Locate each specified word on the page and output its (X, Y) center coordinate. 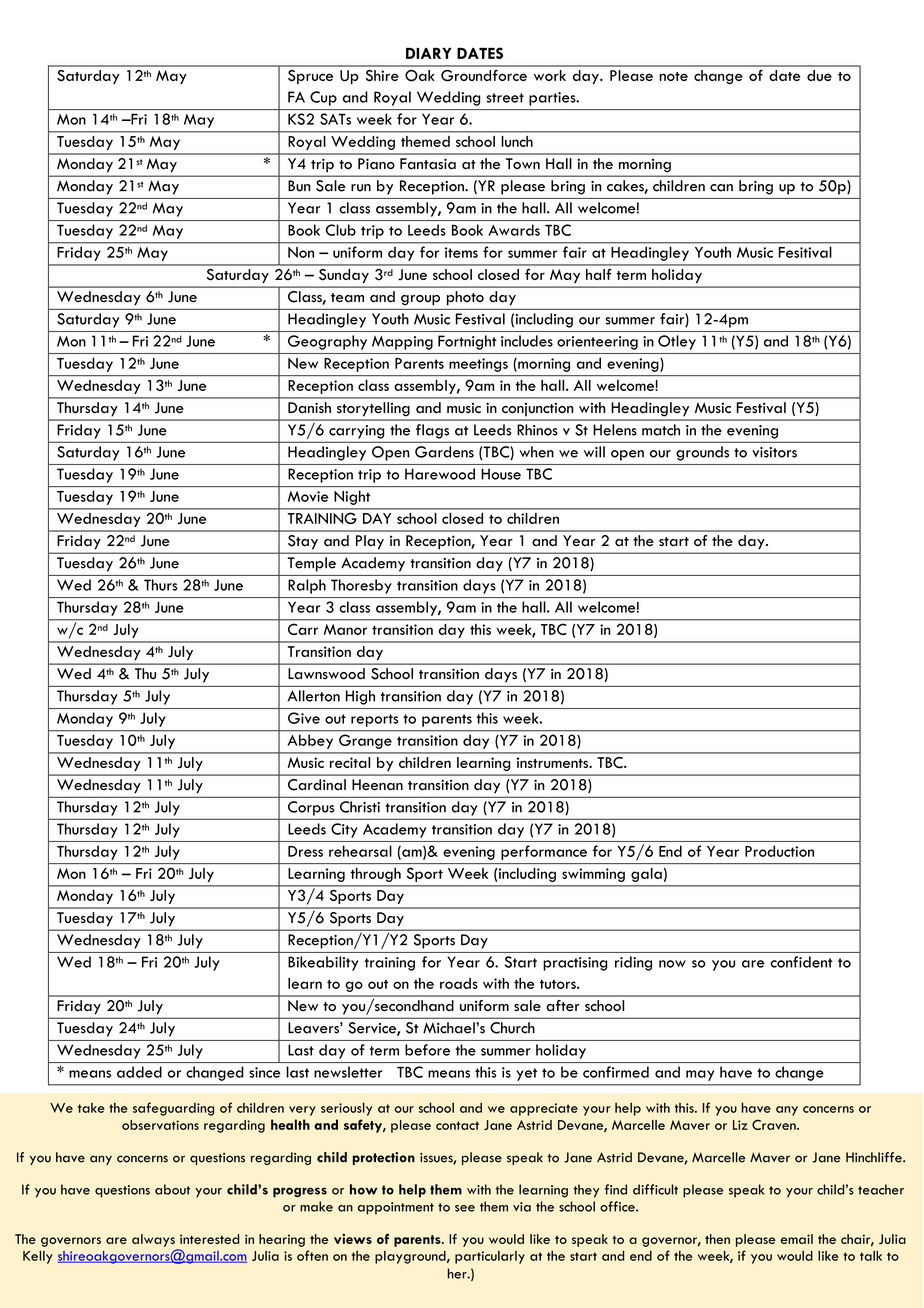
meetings (478, 365)
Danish (309, 408)
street (505, 98)
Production (779, 851)
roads (459, 983)
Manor (345, 629)
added (139, 1072)
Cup (323, 98)
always (153, 1240)
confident (801, 962)
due (819, 75)
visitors (774, 452)
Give (304, 718)
